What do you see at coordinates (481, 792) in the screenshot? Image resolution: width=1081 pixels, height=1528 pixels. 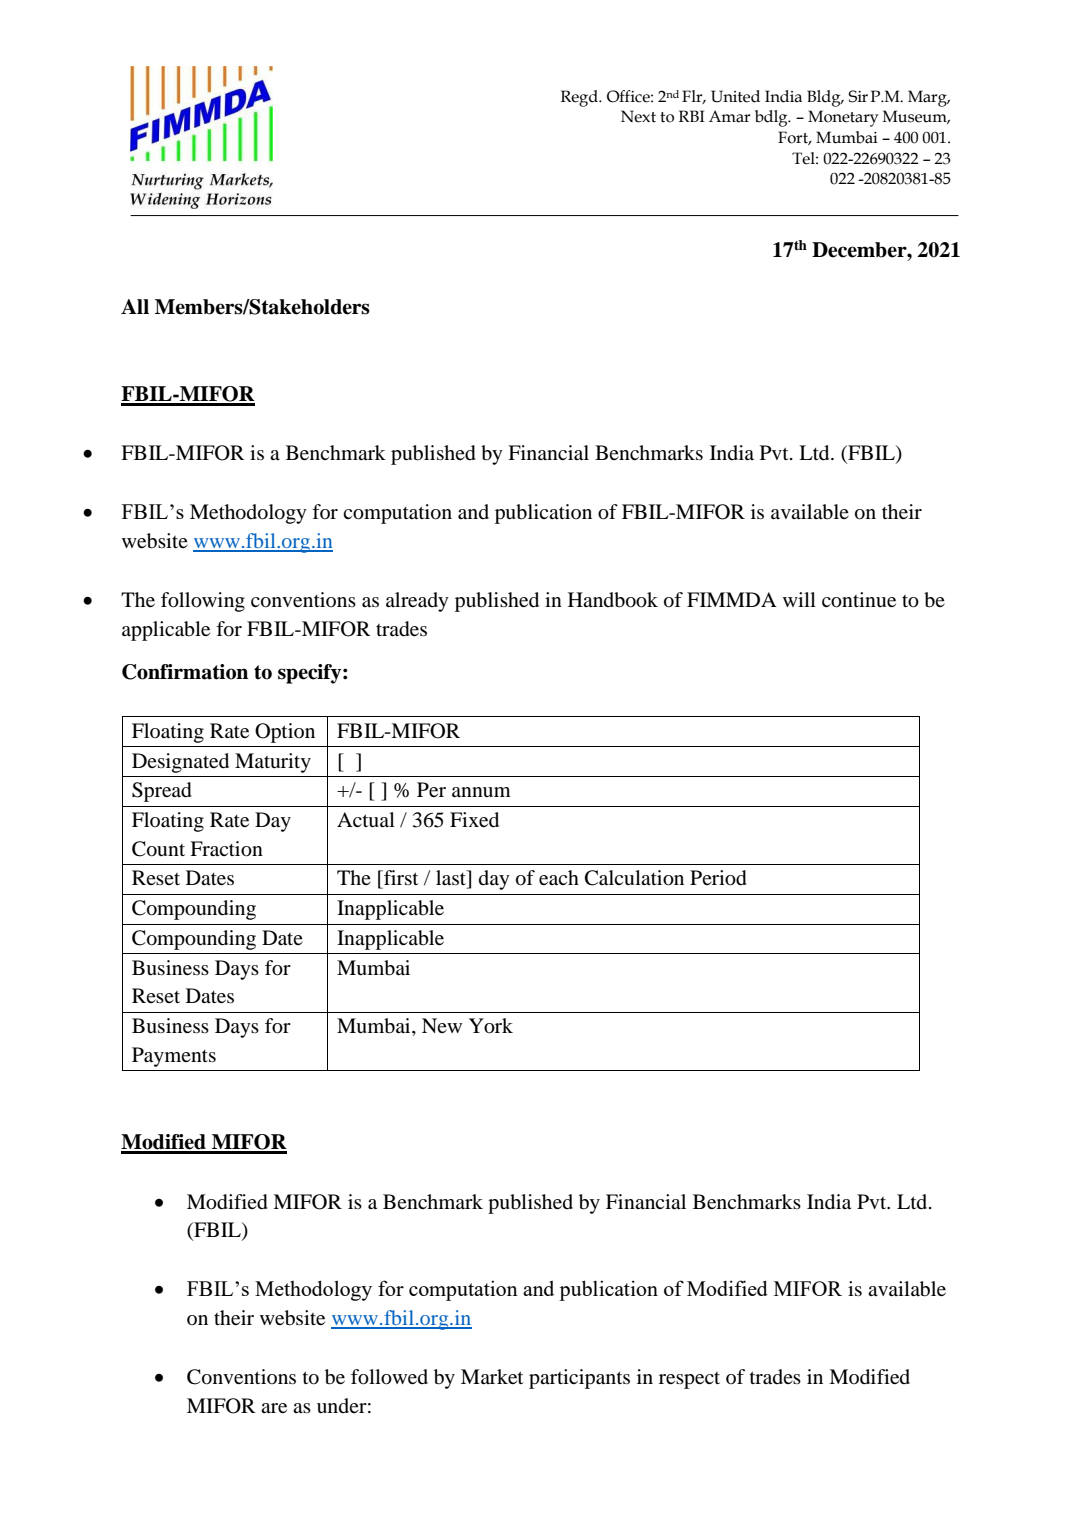 I see `annum` at bounding box center [481, 792].
